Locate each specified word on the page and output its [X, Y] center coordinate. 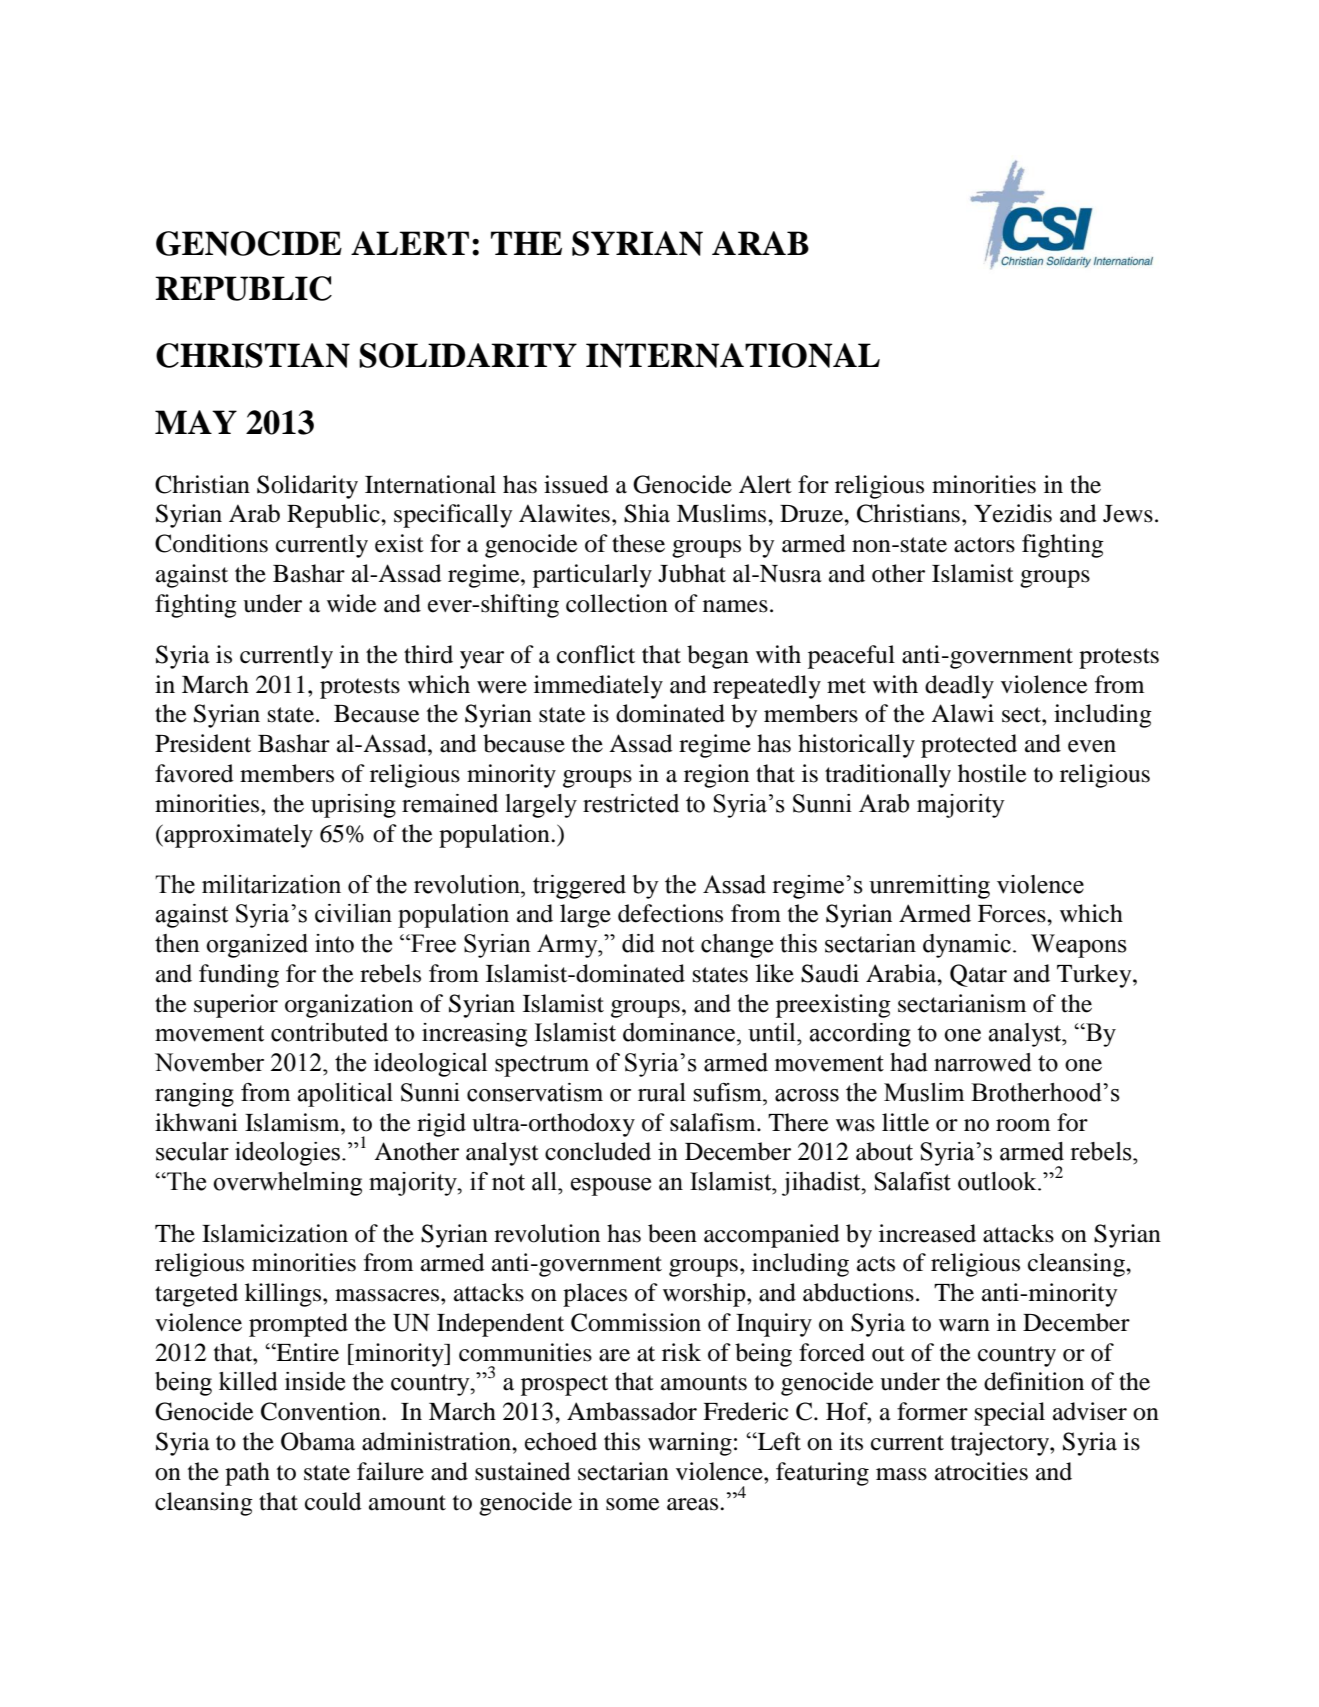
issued [576, 484]
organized [257, 946]
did [638, 943]
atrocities [981, 1471]
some [633, 1504]
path [247, 1474]
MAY [196, 422]
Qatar [978, 975]
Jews [1128, 514]
